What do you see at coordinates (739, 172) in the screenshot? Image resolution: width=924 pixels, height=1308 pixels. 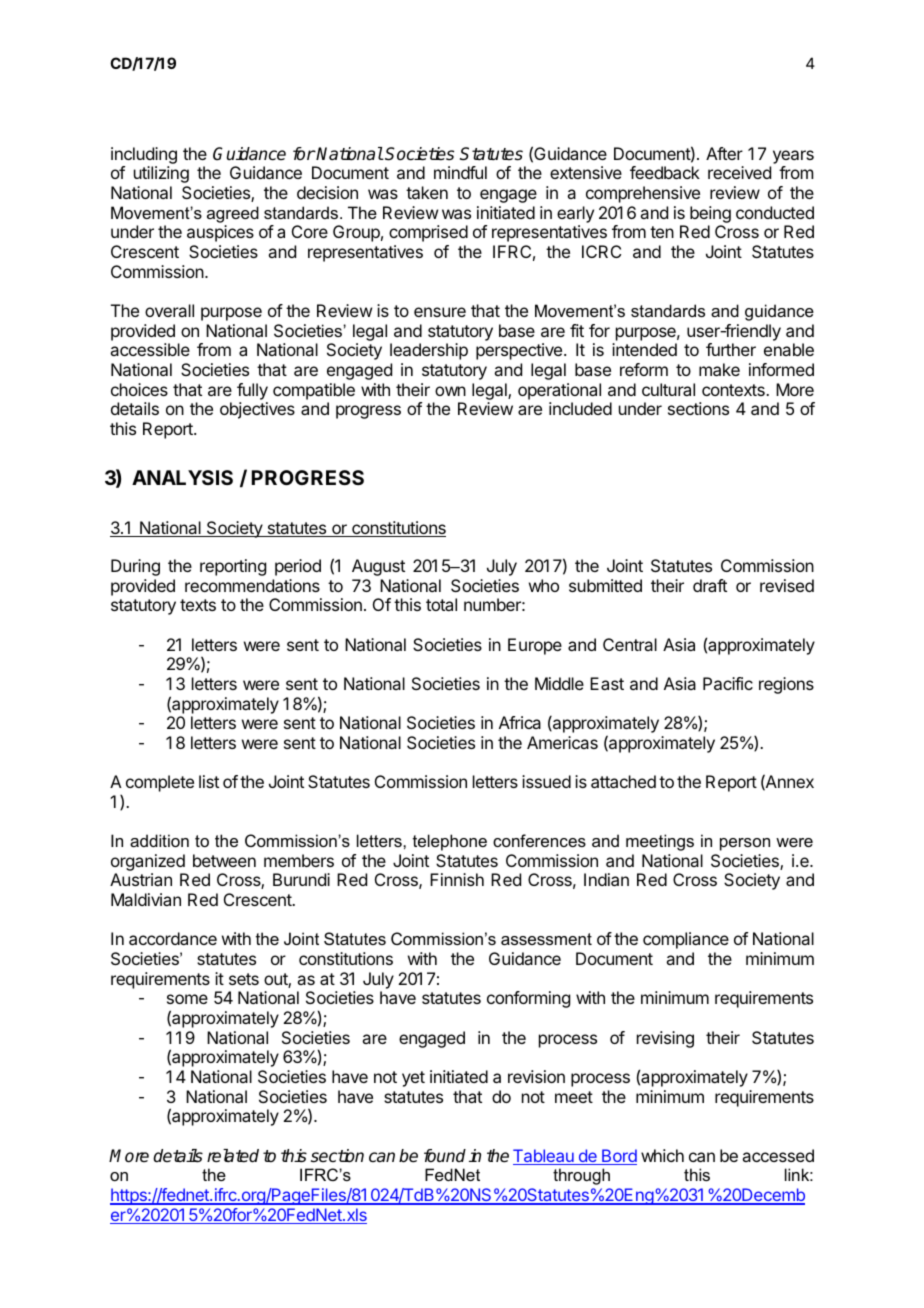 I see `received` at bounding box center [739, 172].
